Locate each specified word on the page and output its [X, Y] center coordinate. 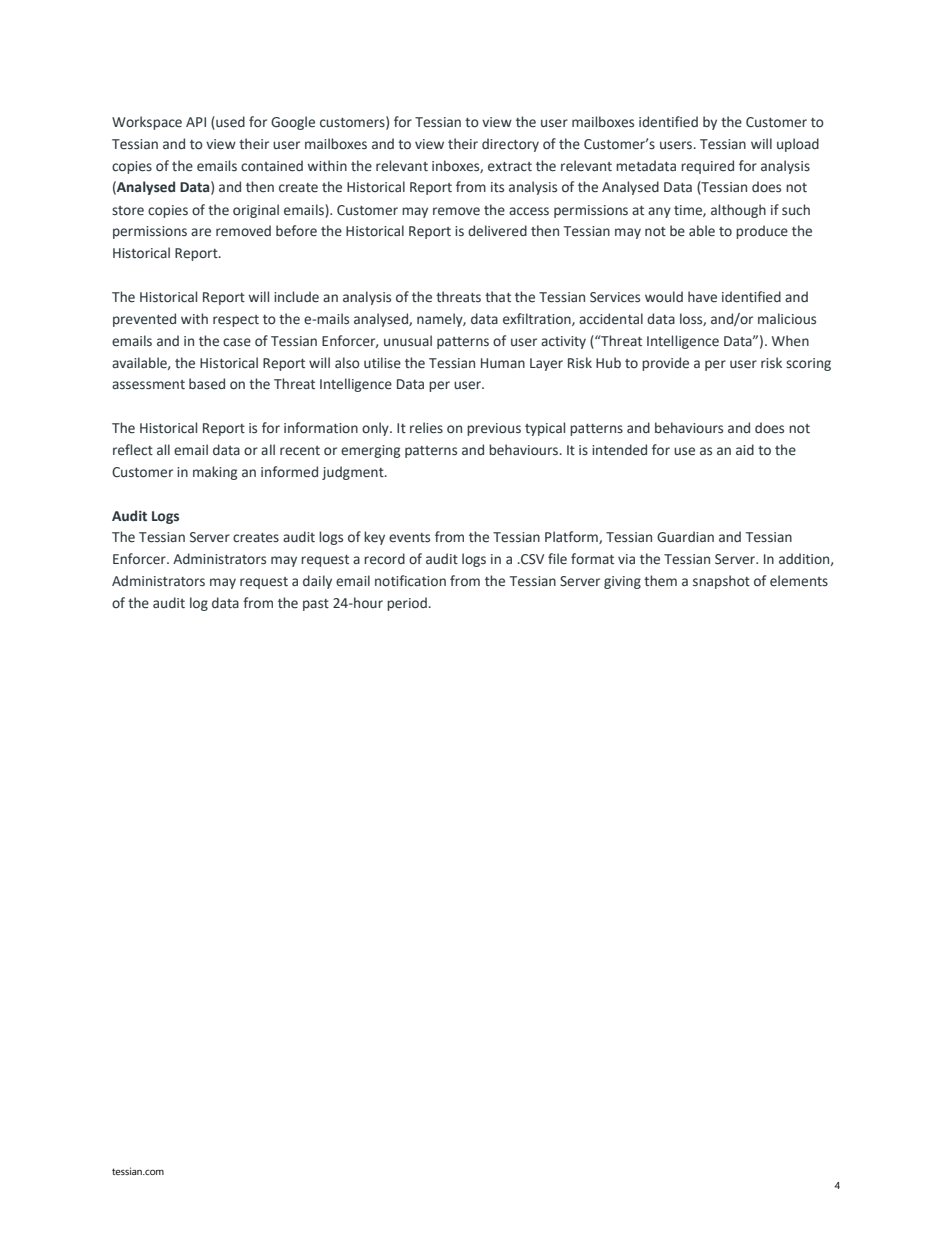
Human [503, 363]
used [229, 123]
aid [745, 449]
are [201, 232]
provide [665, 364]
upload [798, 145]
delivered [497, 231]
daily [317, 582]
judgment [354, 473]
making [215, 473]
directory [510, 145]
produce [762, 232]
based [207, 384]
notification [410, 581]
